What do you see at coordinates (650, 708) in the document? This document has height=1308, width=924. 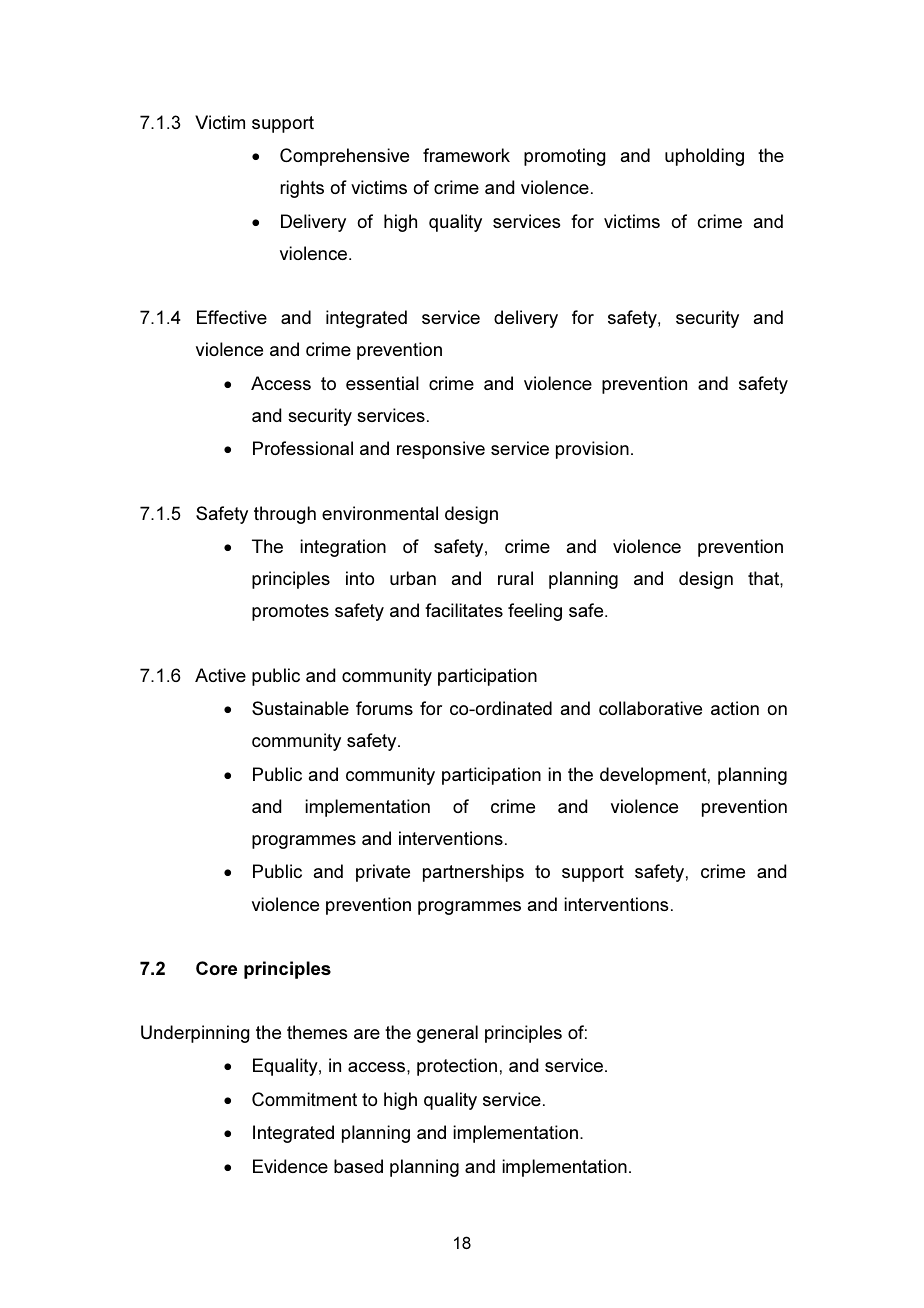 I see `collaborative` at bounding box center [650, 708].
